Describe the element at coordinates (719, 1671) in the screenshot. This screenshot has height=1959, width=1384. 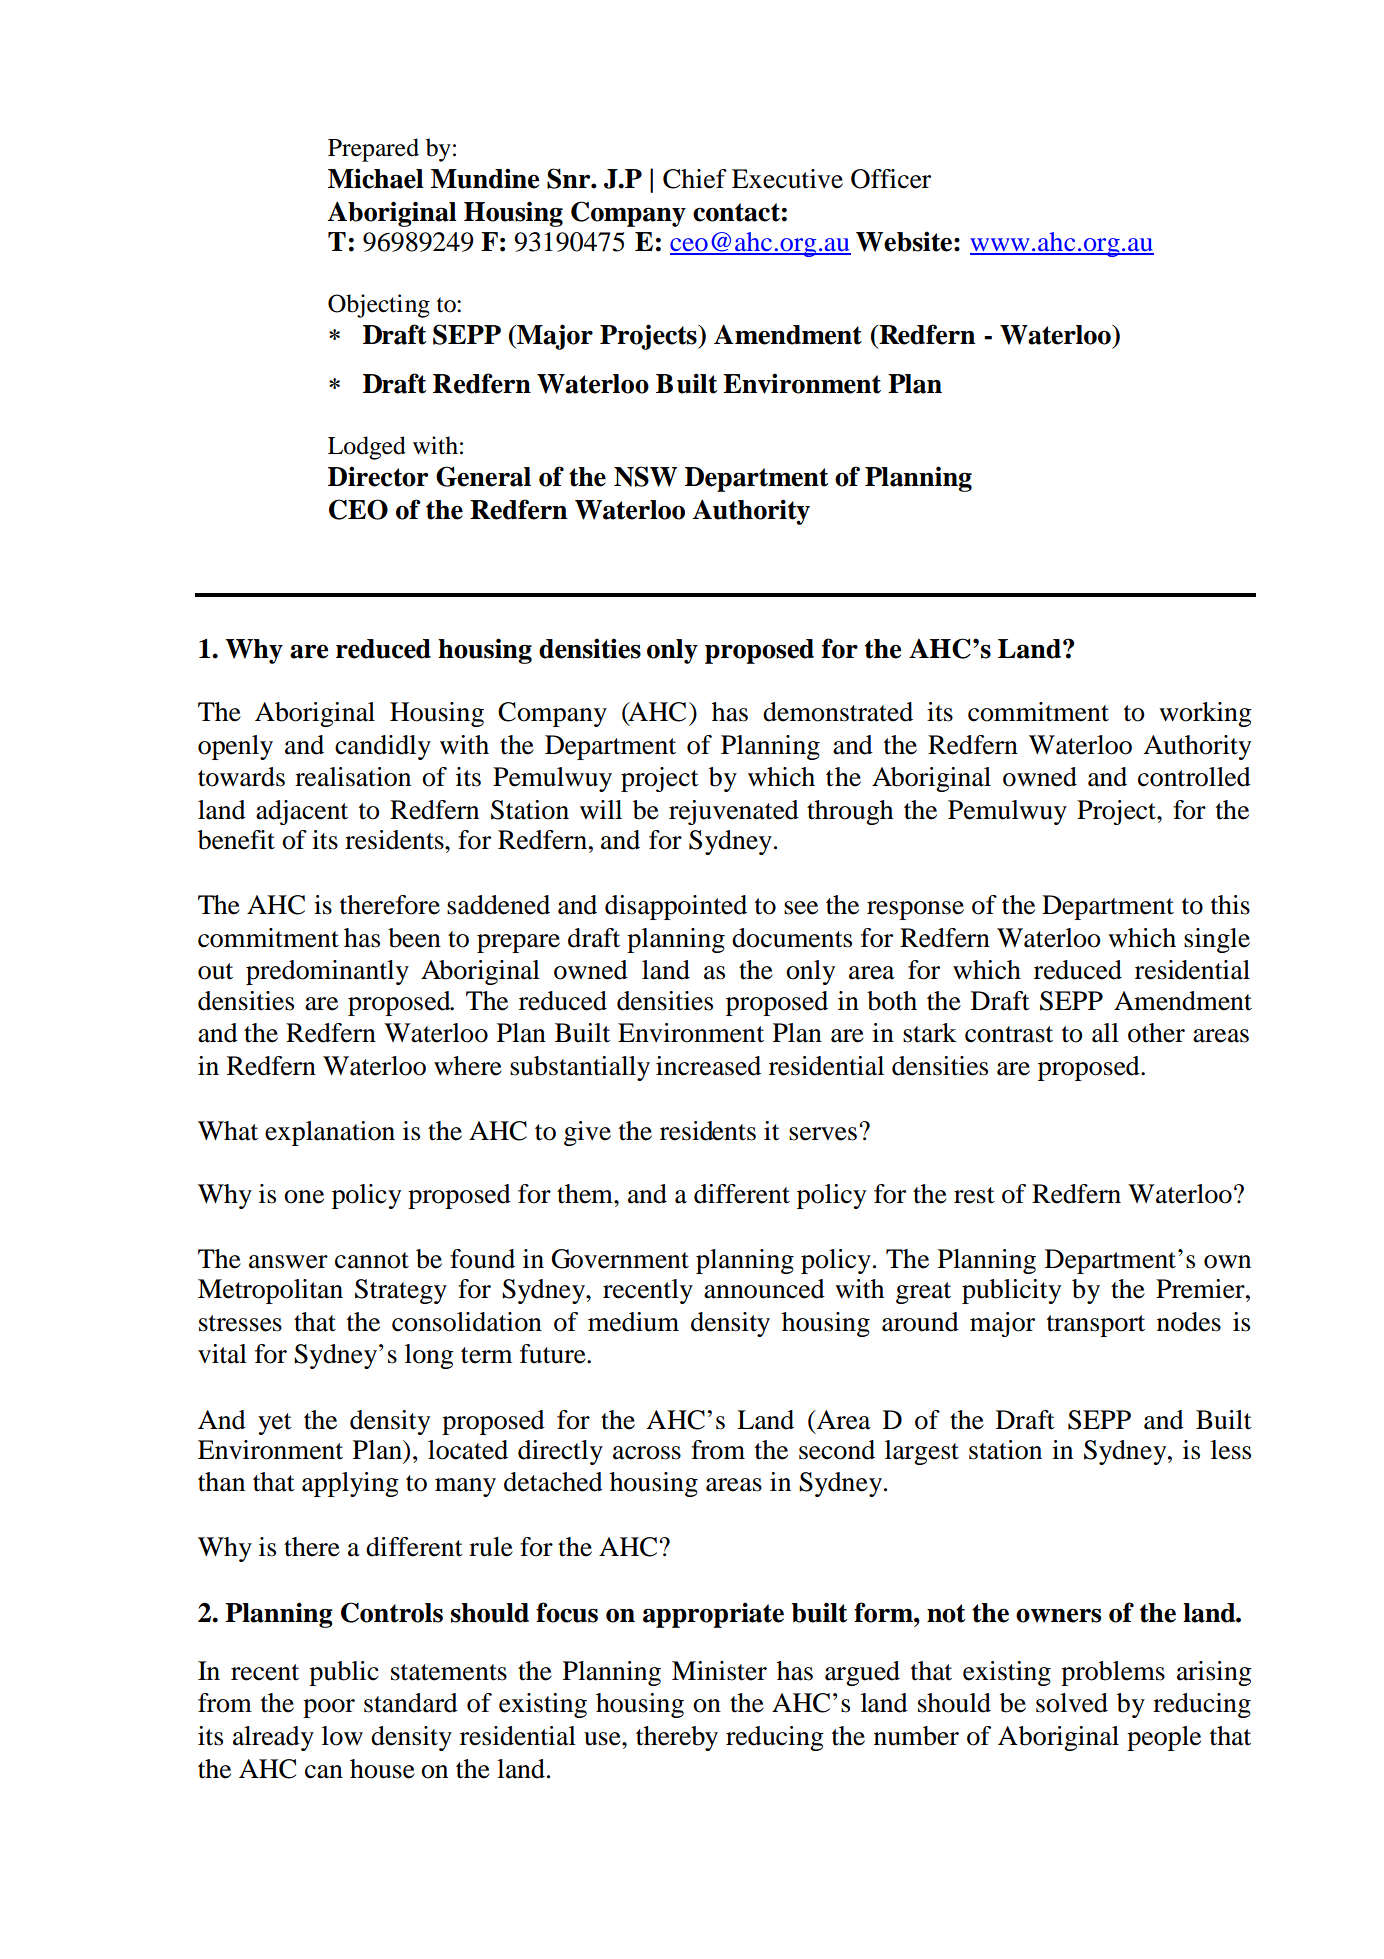
I see `Minister` at that location.
